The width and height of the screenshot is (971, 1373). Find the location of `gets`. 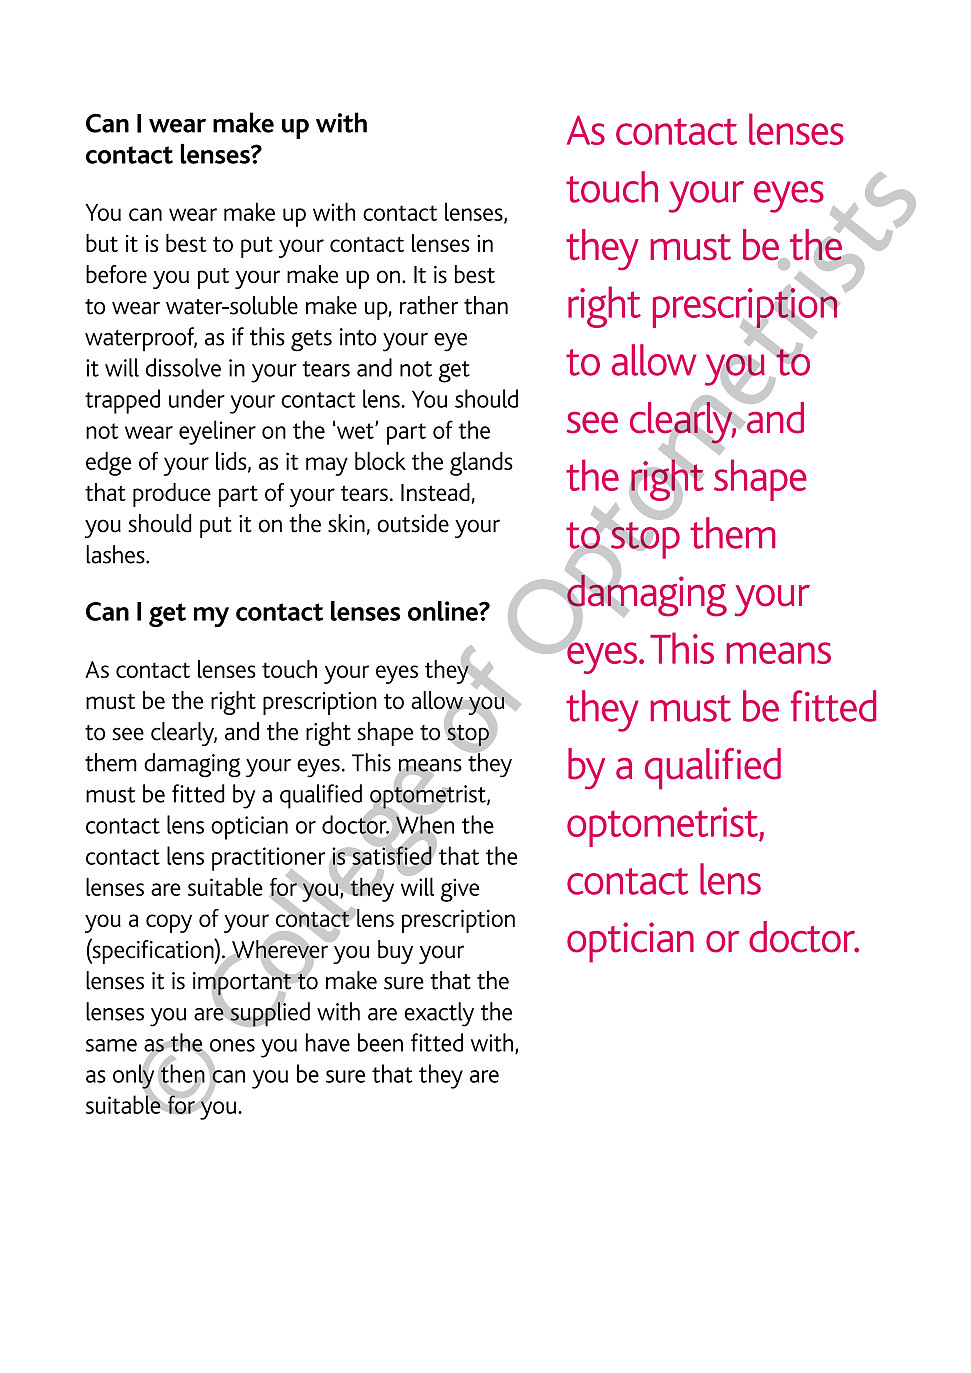

gets is located at coordinates (311, 341).
